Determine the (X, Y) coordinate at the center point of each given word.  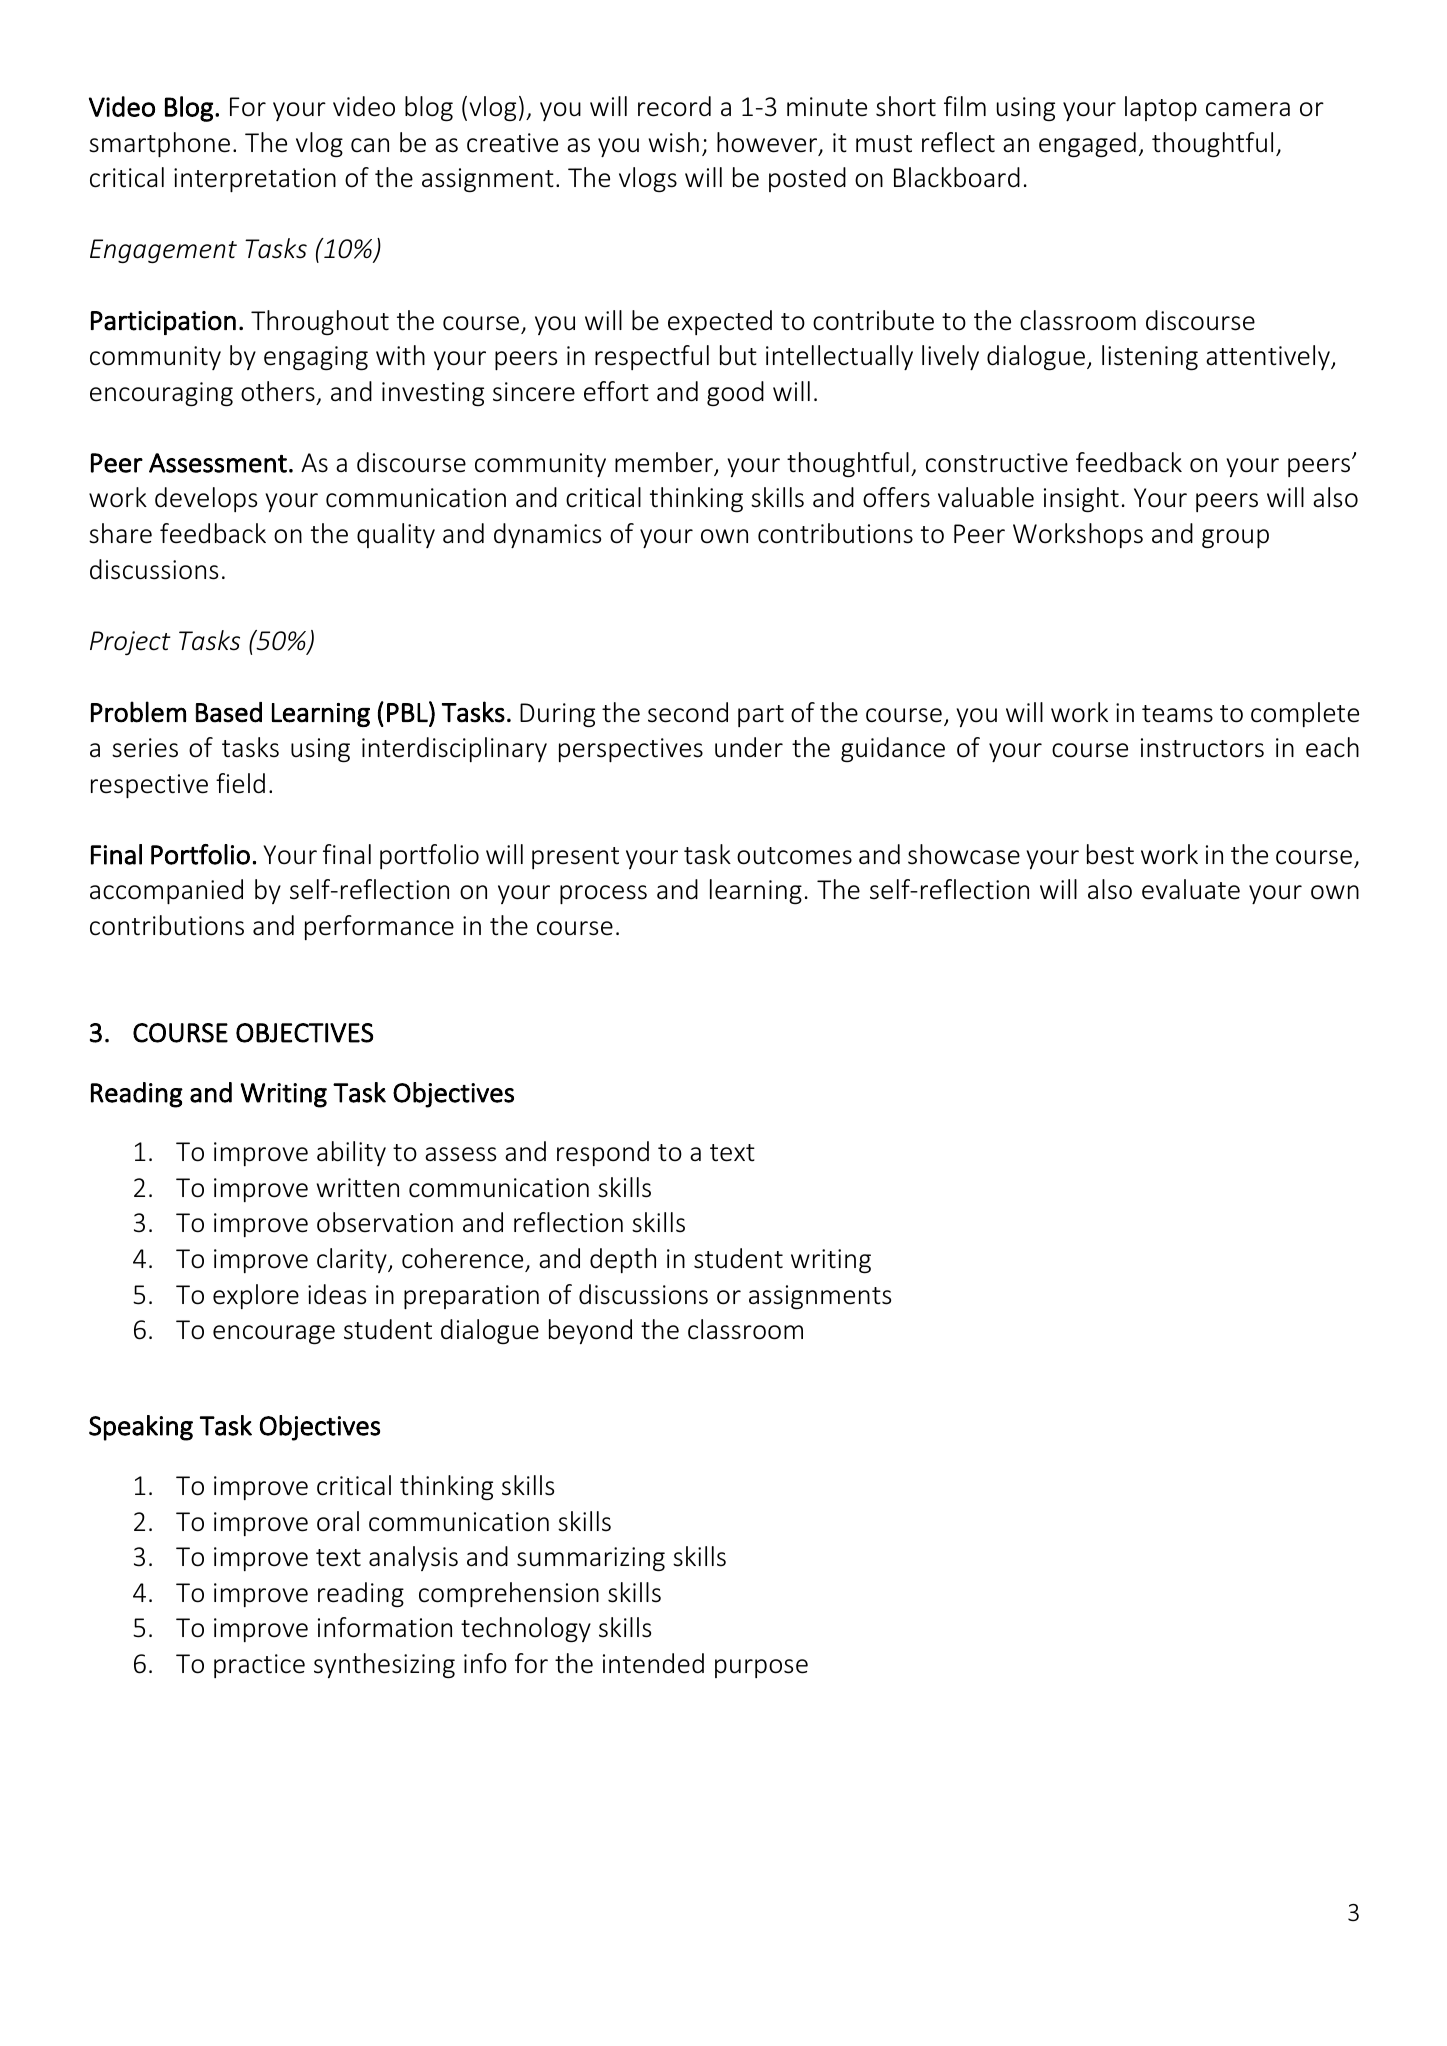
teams (1177, 714)
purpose (761, 1668)
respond (603, 1153)
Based (229, 712)
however (768, 143)
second (688, 712)
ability (351, 1153)
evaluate (1191, 889)
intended (653, 1663)
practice (259, 1666)
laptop (1161, 108)
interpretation (255, 180)
